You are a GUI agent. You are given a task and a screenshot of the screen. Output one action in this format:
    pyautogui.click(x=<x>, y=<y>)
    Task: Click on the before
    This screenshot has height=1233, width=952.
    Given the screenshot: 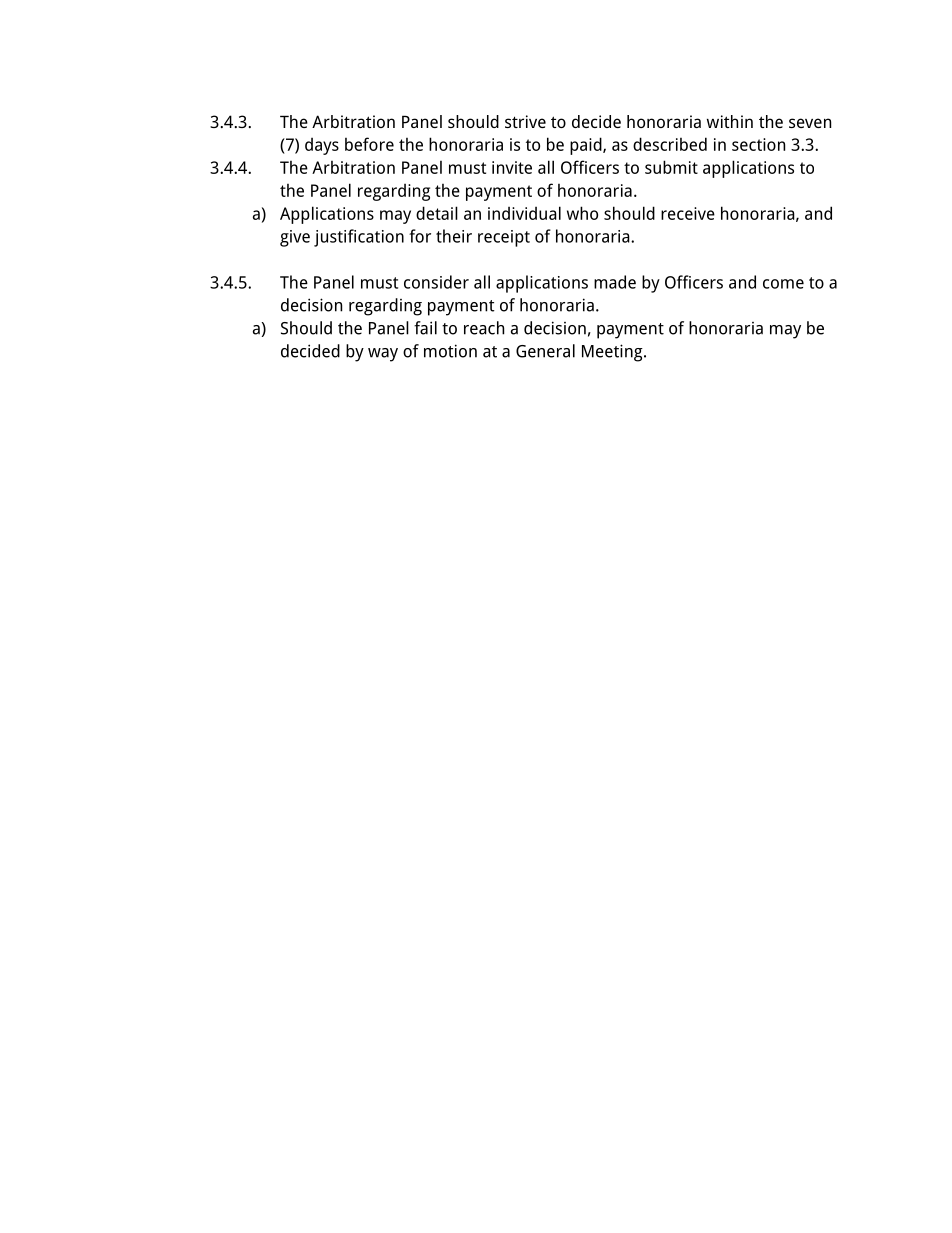 What is the action you would take?
    pyautogui.click(x=369, y=144)
